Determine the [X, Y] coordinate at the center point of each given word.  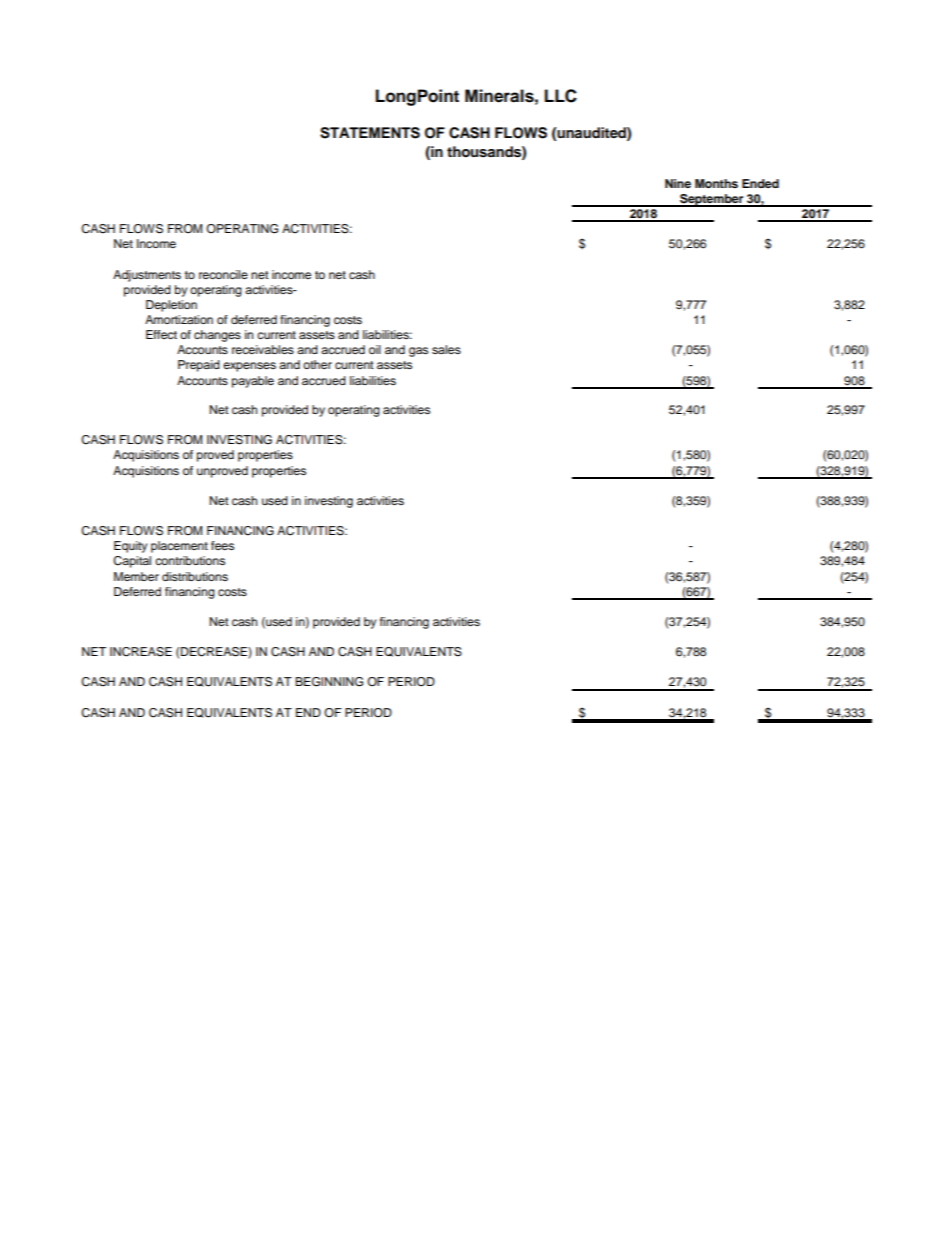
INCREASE [141, 652]
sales [446, 349]
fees [222, 545]
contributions [190, 560]
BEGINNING [329, 682]
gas [418, 352]
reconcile [223, 274]
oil [375, 349]
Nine [678, 183]
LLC [561, 96]
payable [253, 382]
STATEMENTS [370, 133]
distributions [195, 576]
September [712, 200]
